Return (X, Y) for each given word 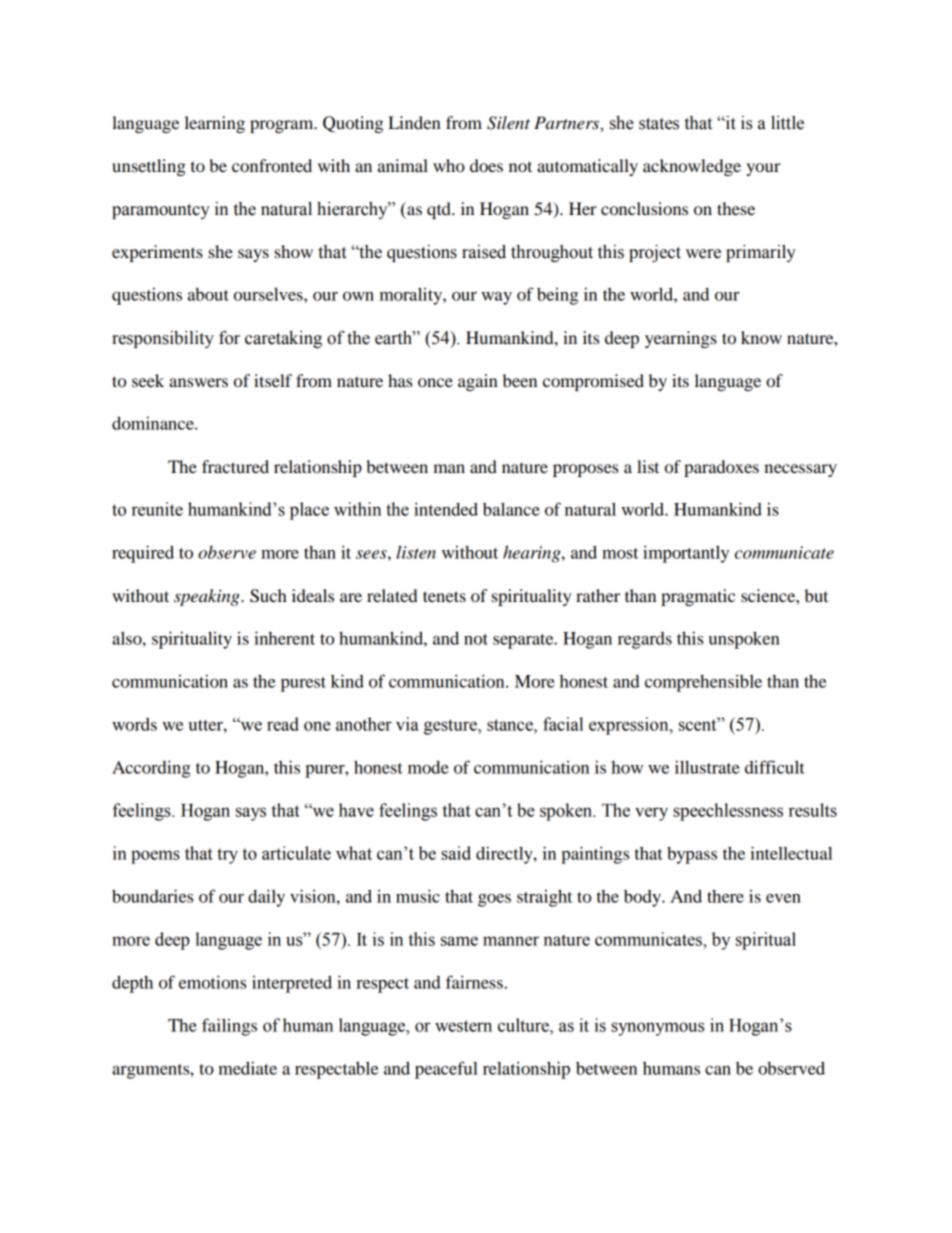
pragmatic (698, 597)
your (763, 169)
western (463, 1026)
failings (229, 1027)
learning (215, 124)
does (486, 165)
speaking (208, 597)
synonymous (657, 1029)
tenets (444, 596)
